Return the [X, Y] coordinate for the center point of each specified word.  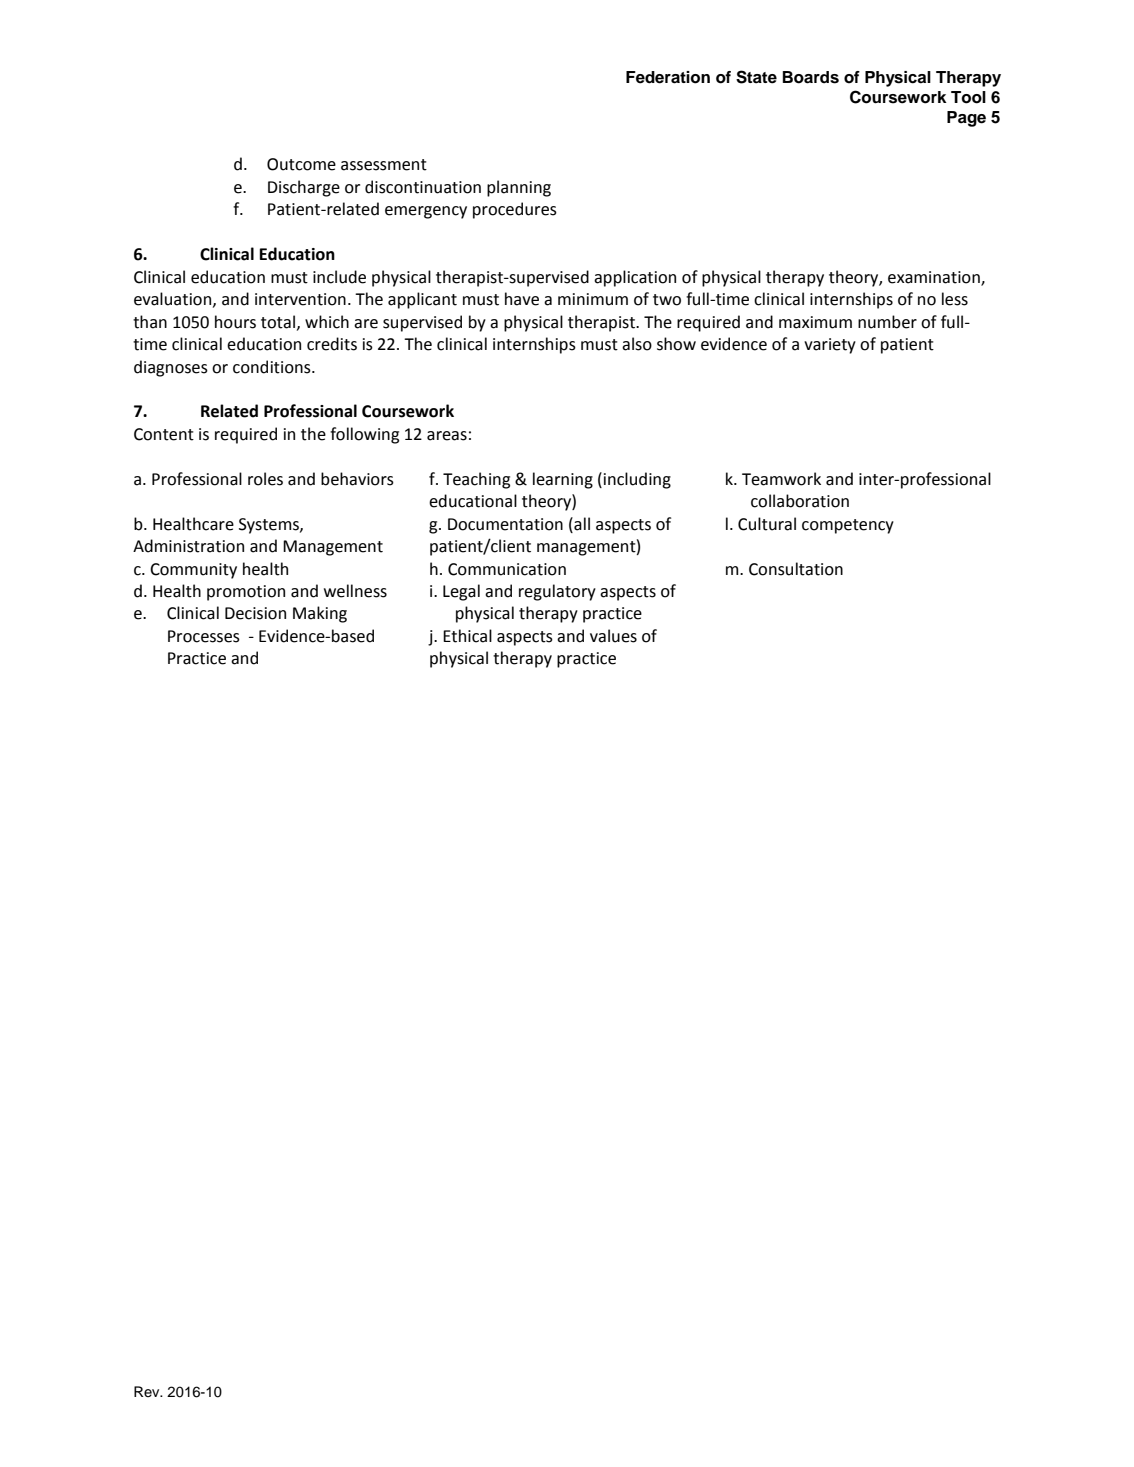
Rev [148, 1391]
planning [519, 188]
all [581, 524]
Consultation [796, 569]
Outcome [301, 164]
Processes [204, 636]
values [613, 636]
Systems [270, 526]
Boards [811, 77]
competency [848, 526]
